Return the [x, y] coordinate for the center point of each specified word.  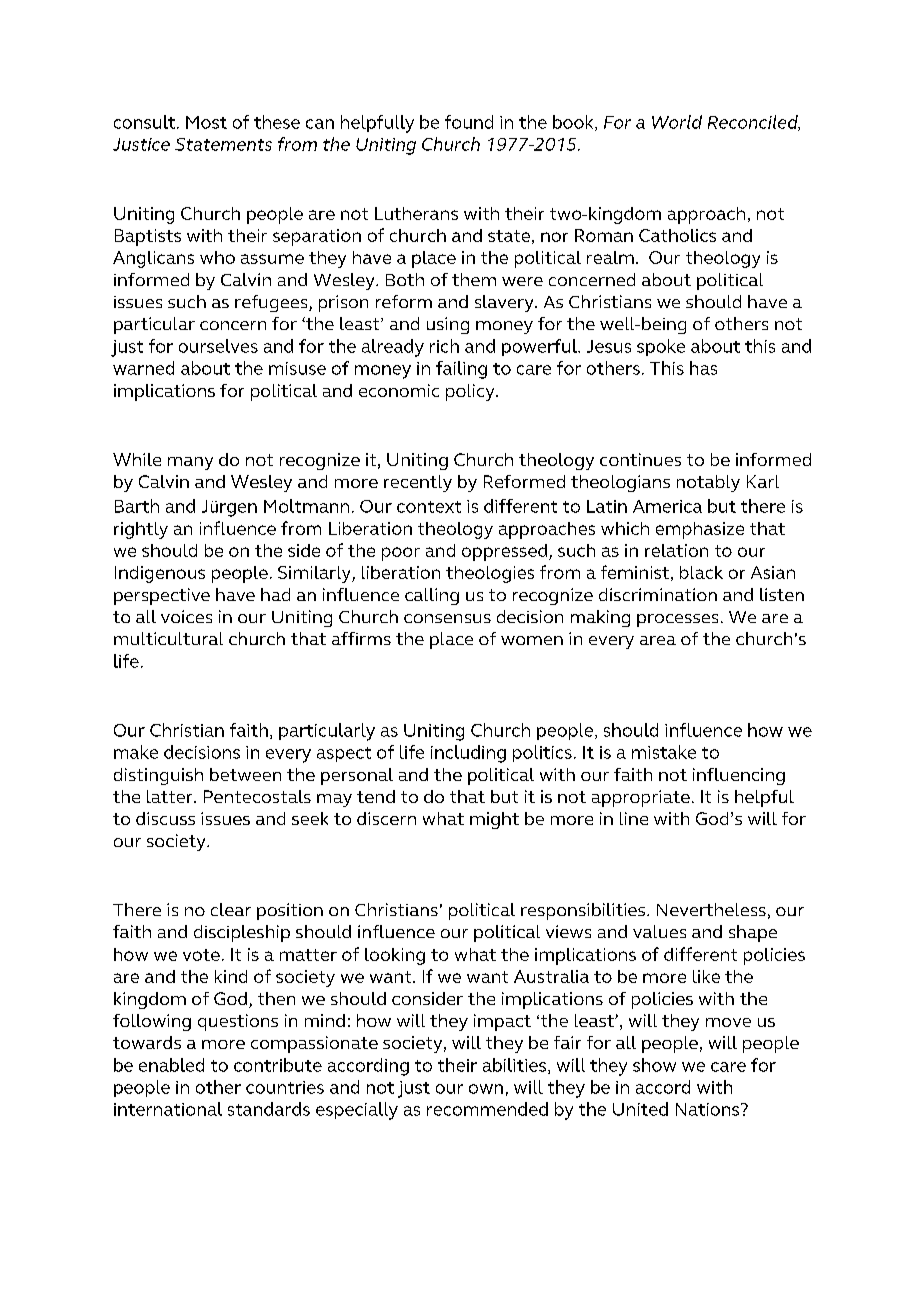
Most [206, 122]
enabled [171, 1065]
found [469, 122]
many [190, 463]
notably [708, 483]
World [677, 122]
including [468, 754]
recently [418, 483]
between [245, 774]
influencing [739, 776]
